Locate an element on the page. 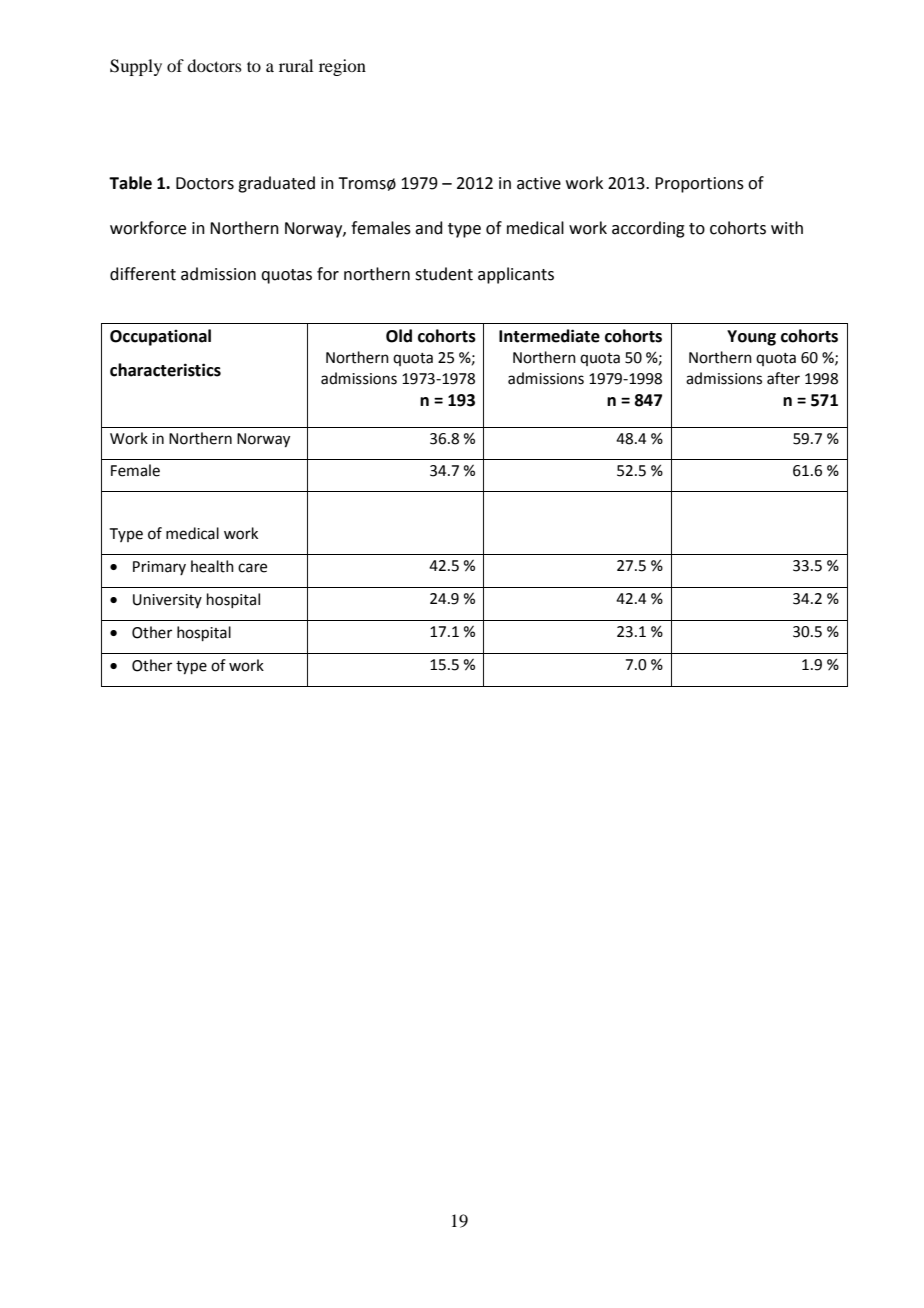 The image size is (924, 1308). region is located at coordinates (342, 67).
